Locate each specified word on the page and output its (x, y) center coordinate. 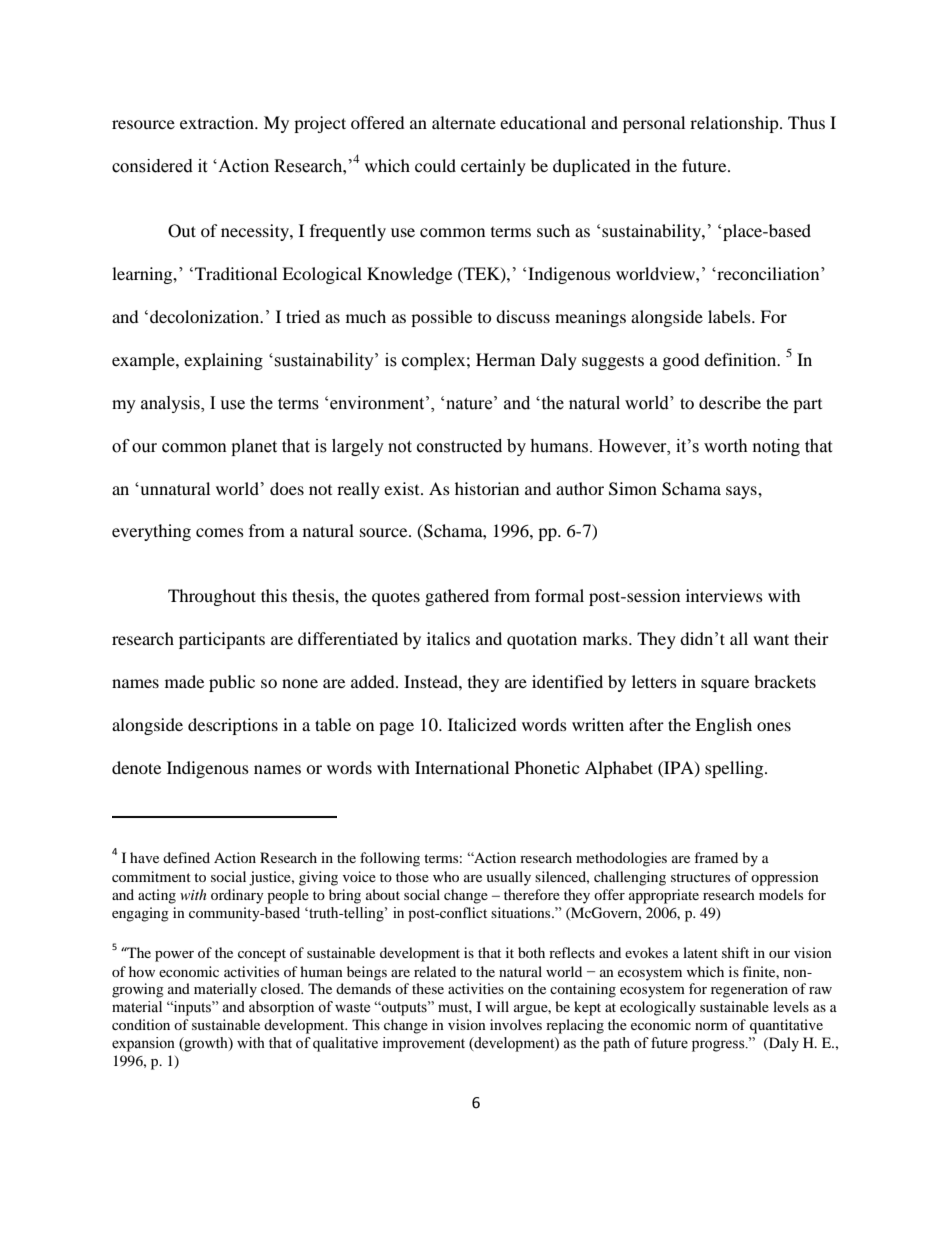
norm (711, 1026)
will (497, 1006)
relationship (735, 124)
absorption (281, 1008)
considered (152, 166)
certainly (493, 167)
